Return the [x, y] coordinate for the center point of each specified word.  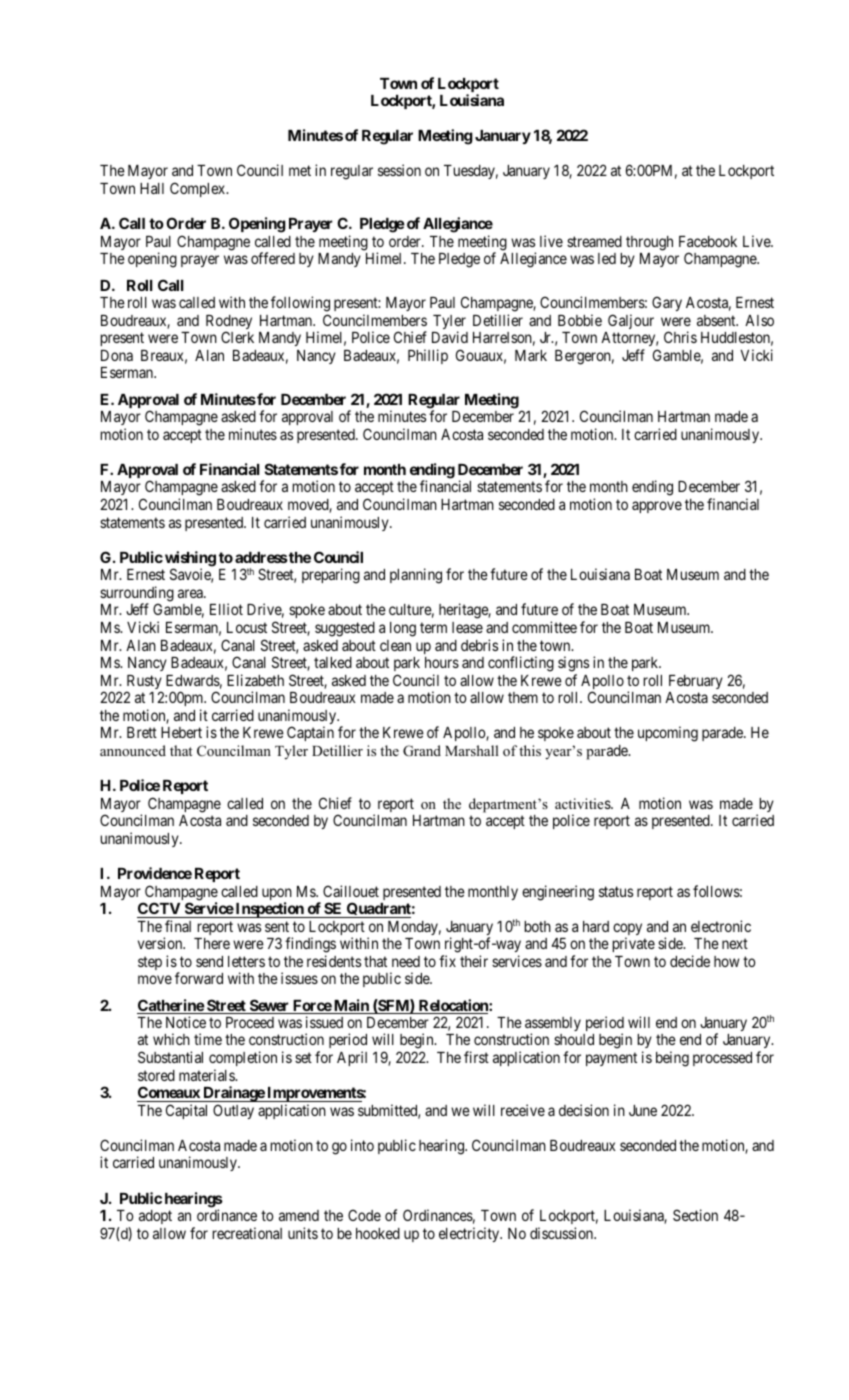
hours [442, 662]
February [696, 682]
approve [657, 507]
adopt [155, 1217]
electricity [470, 1234]
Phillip [428, 356]
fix [447, 961]
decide [690, 961]
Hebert [181, 732]
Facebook [708, 241]
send [209, 961]
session [399, 170]
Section [695, 1215]
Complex [199, 189]
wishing [190, 560]
